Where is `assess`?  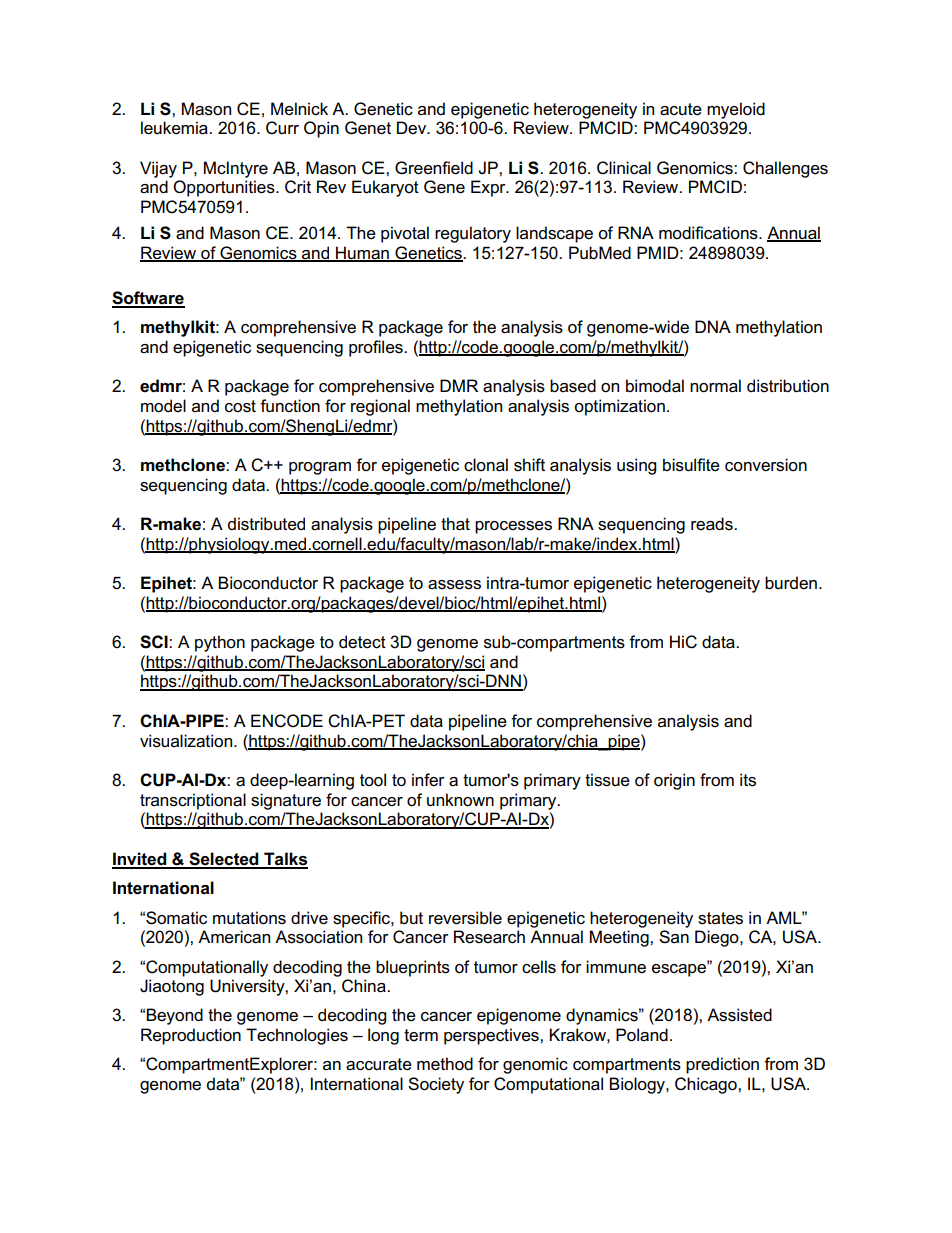
assess is located at coordinates (454, 585).
